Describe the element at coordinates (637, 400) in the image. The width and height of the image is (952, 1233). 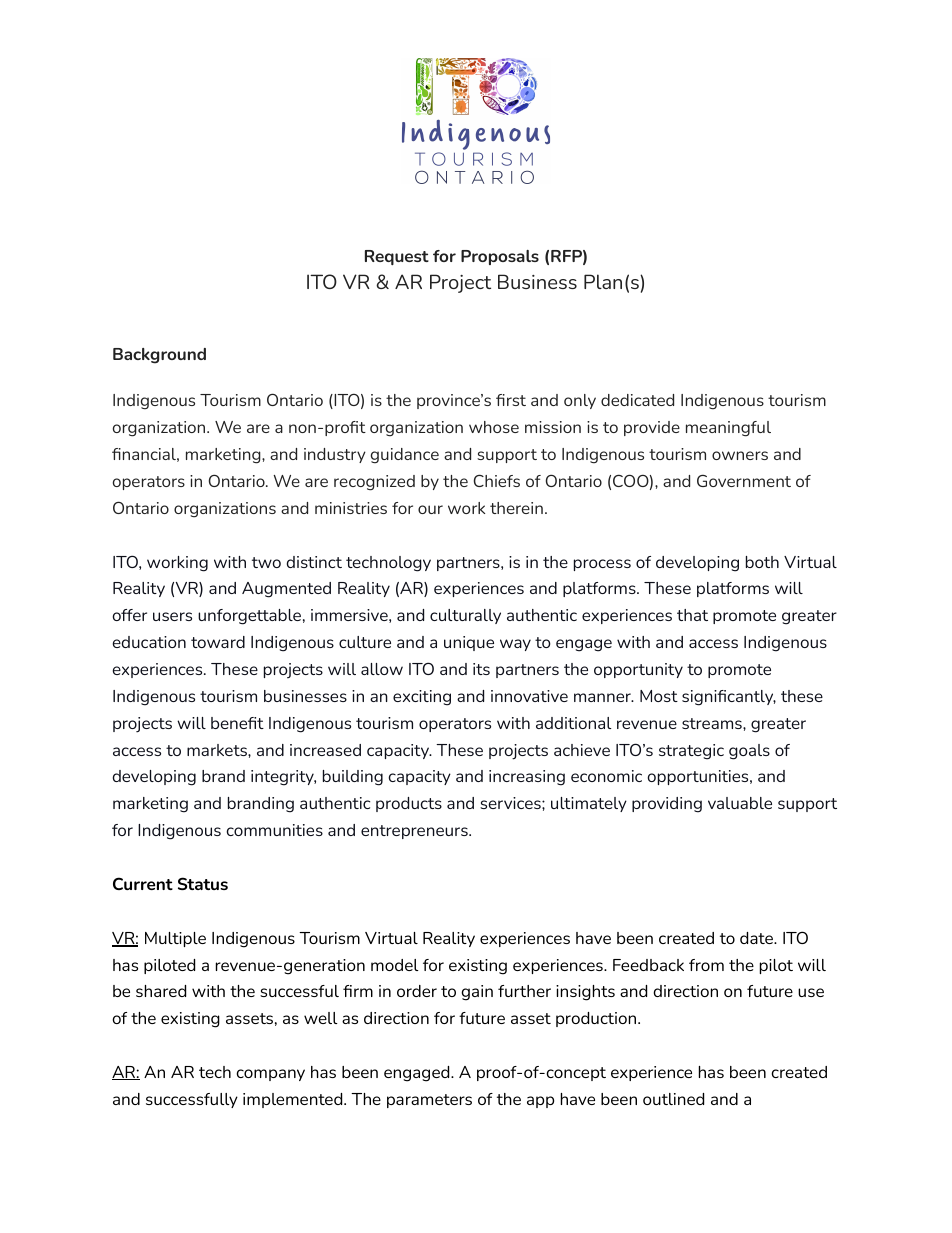
I see `dedicated` at that location.
